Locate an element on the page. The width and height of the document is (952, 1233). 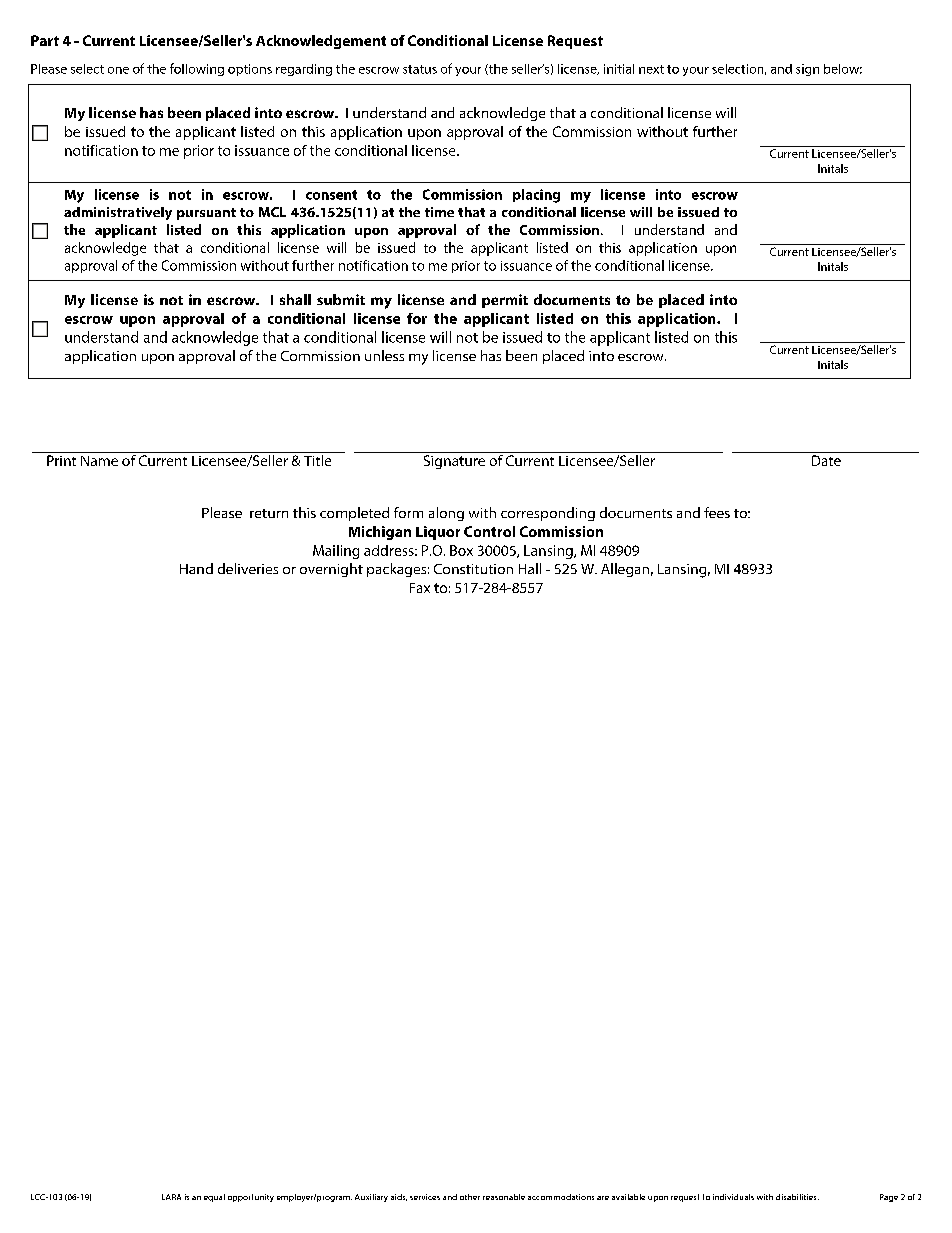
one is located at coordinates (118, 70).
